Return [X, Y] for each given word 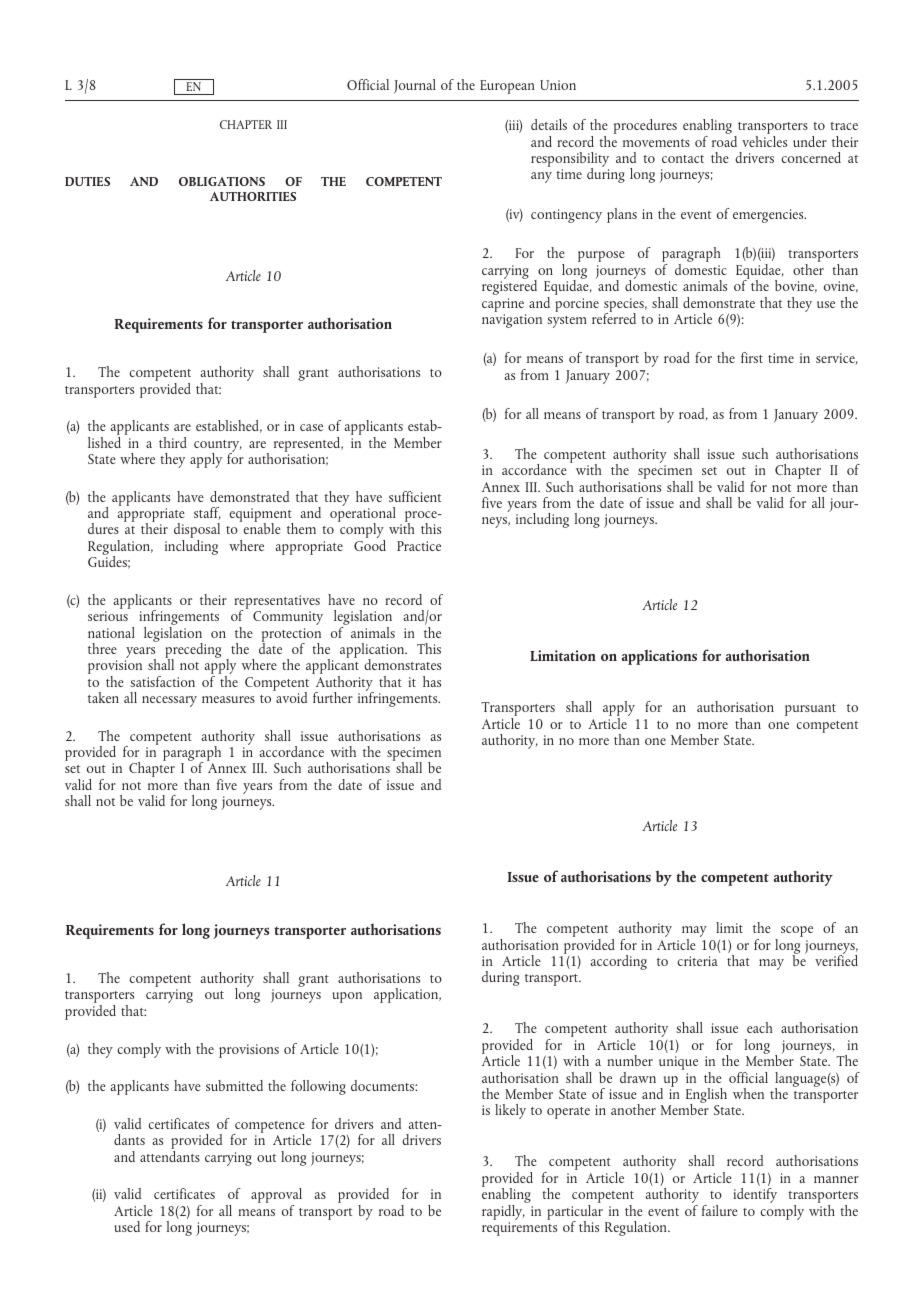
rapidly [503, 1212]
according [618, 962]
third [173, 442]
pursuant [810, 710]
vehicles [764, 140]
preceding [193, 652]
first [752, 357]
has [432, 681]
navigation [512, 321]
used [127, 1226]
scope [797, 931]
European [507, 87]
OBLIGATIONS [222, 181]
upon [347, 997]
